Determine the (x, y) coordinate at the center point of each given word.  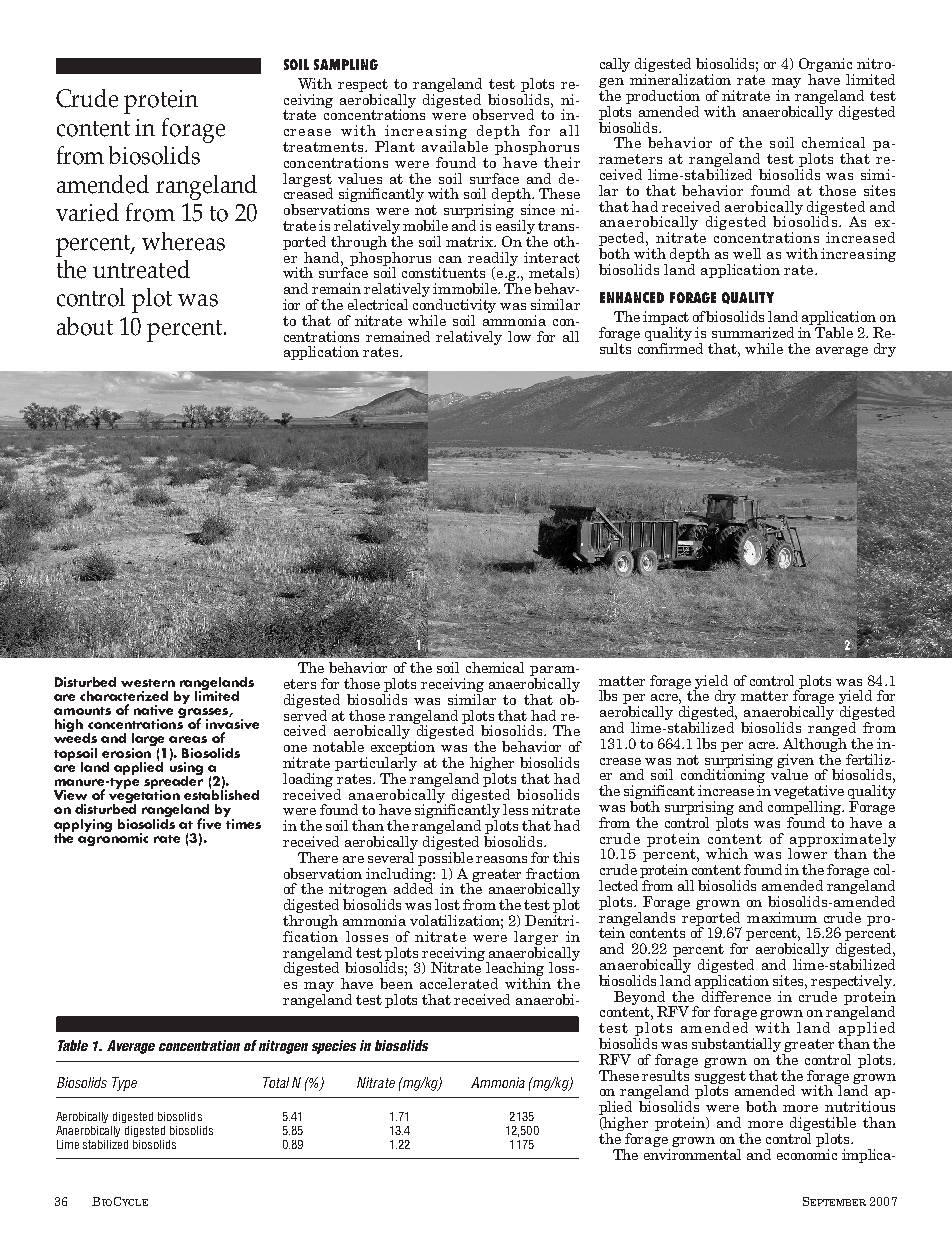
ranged (832, 730)
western (148, 683)
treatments (324, 147)
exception (403, 749)
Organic (826, 66)
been (396, 983)
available (455, 145)
